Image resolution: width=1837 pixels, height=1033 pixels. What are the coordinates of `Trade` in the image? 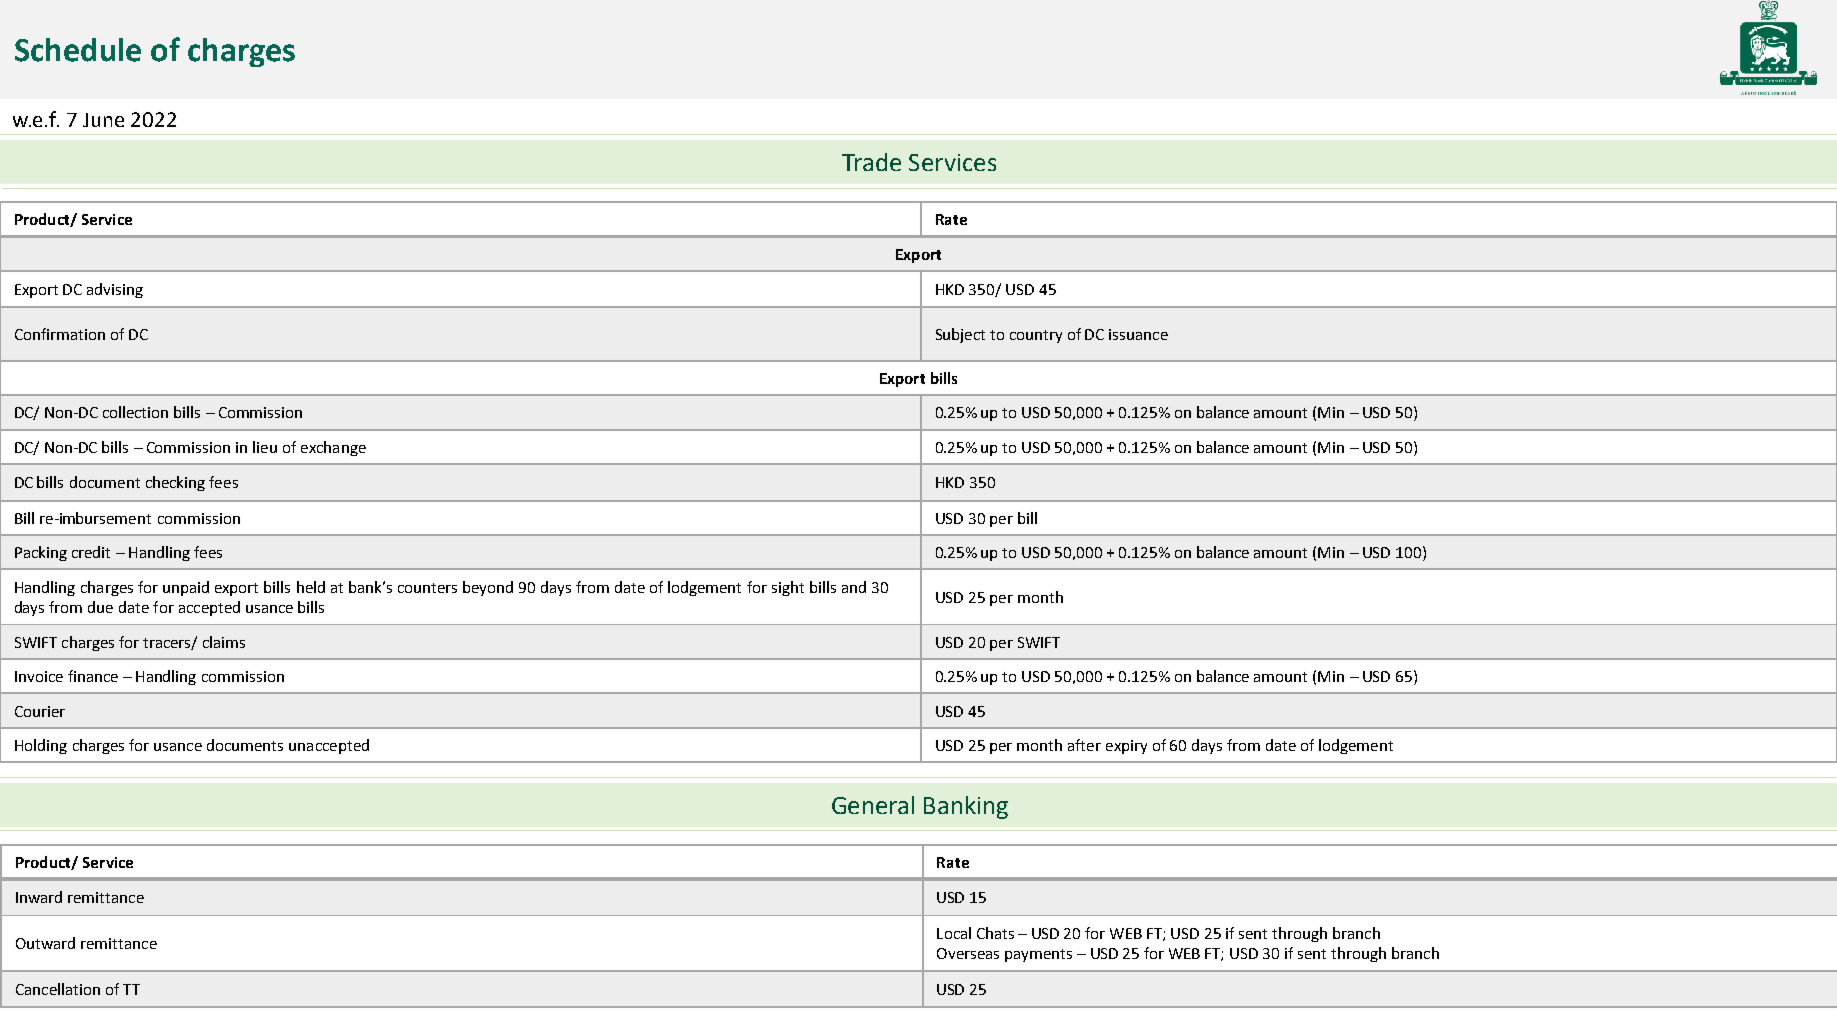 It's located at (871, 162).
